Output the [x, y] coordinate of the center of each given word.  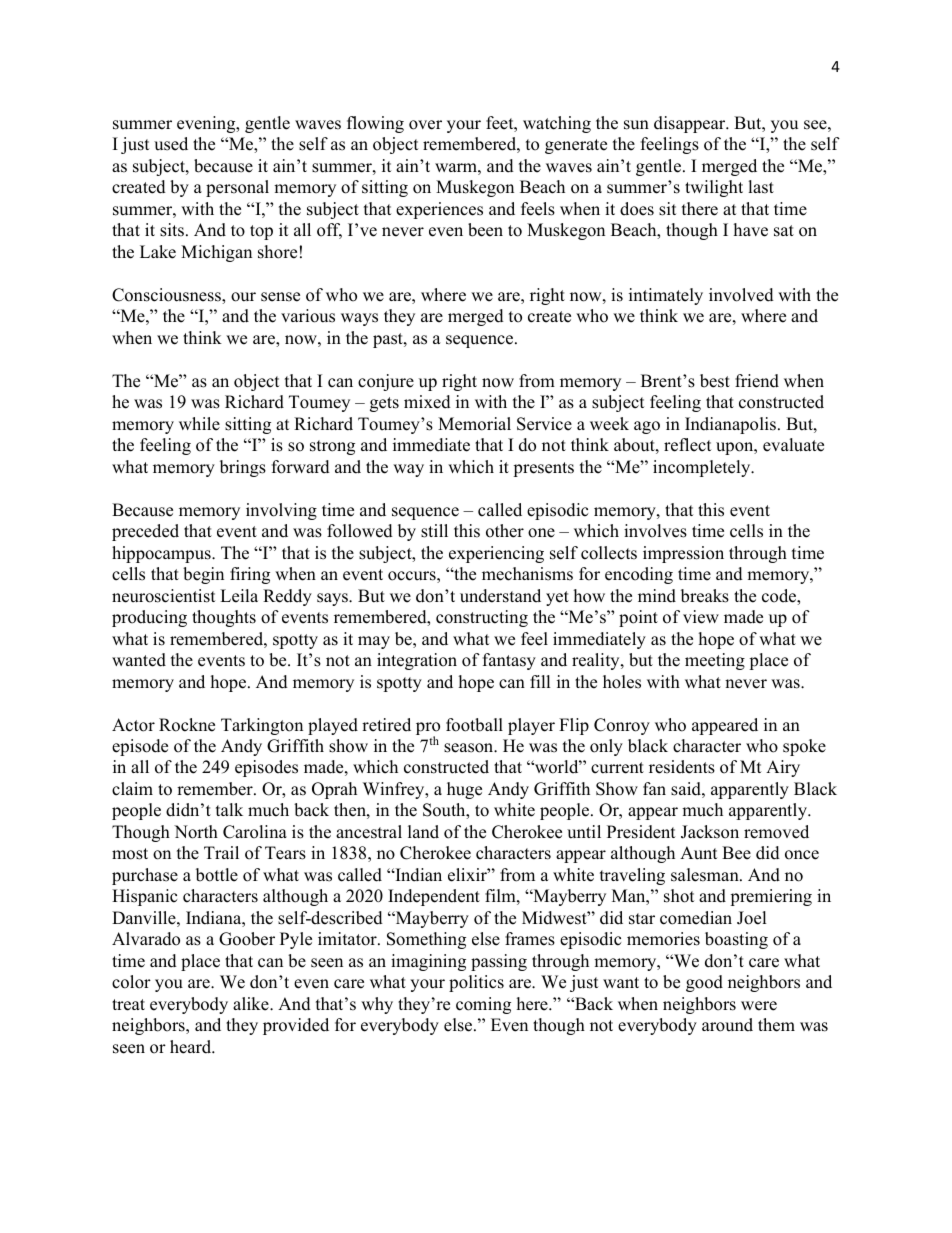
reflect [687, 445]
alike [252, 1004]
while [199, 424]
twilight [714, 188]
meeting [715, 661]
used [171, 144]
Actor [133, 725]
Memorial [474, 424]
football [474, 725]
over [425, 125]
